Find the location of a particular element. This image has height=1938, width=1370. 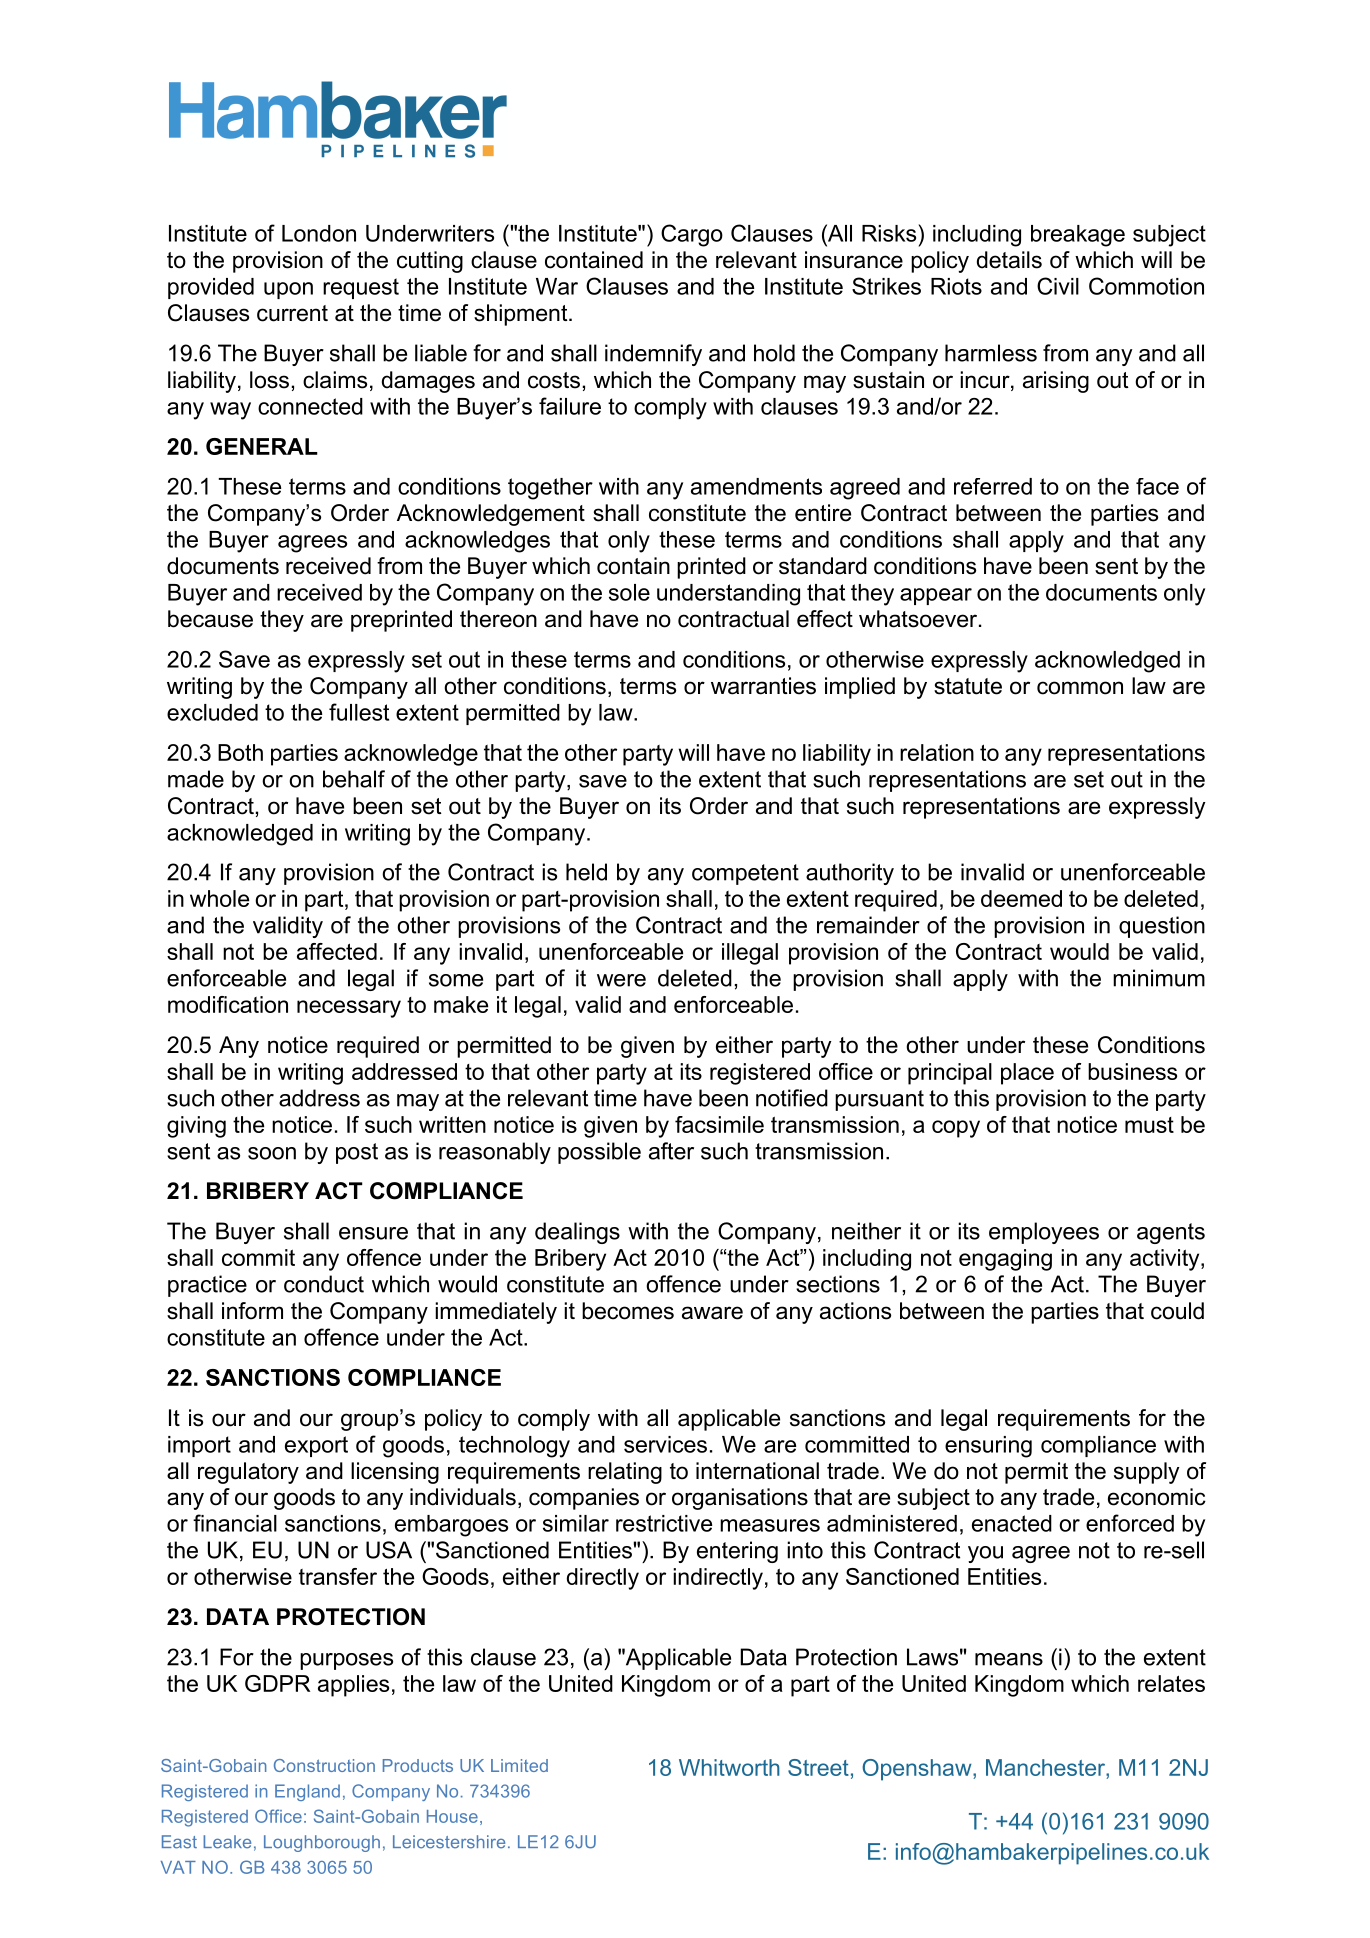

aware is located at coordinates (712, 1313).
